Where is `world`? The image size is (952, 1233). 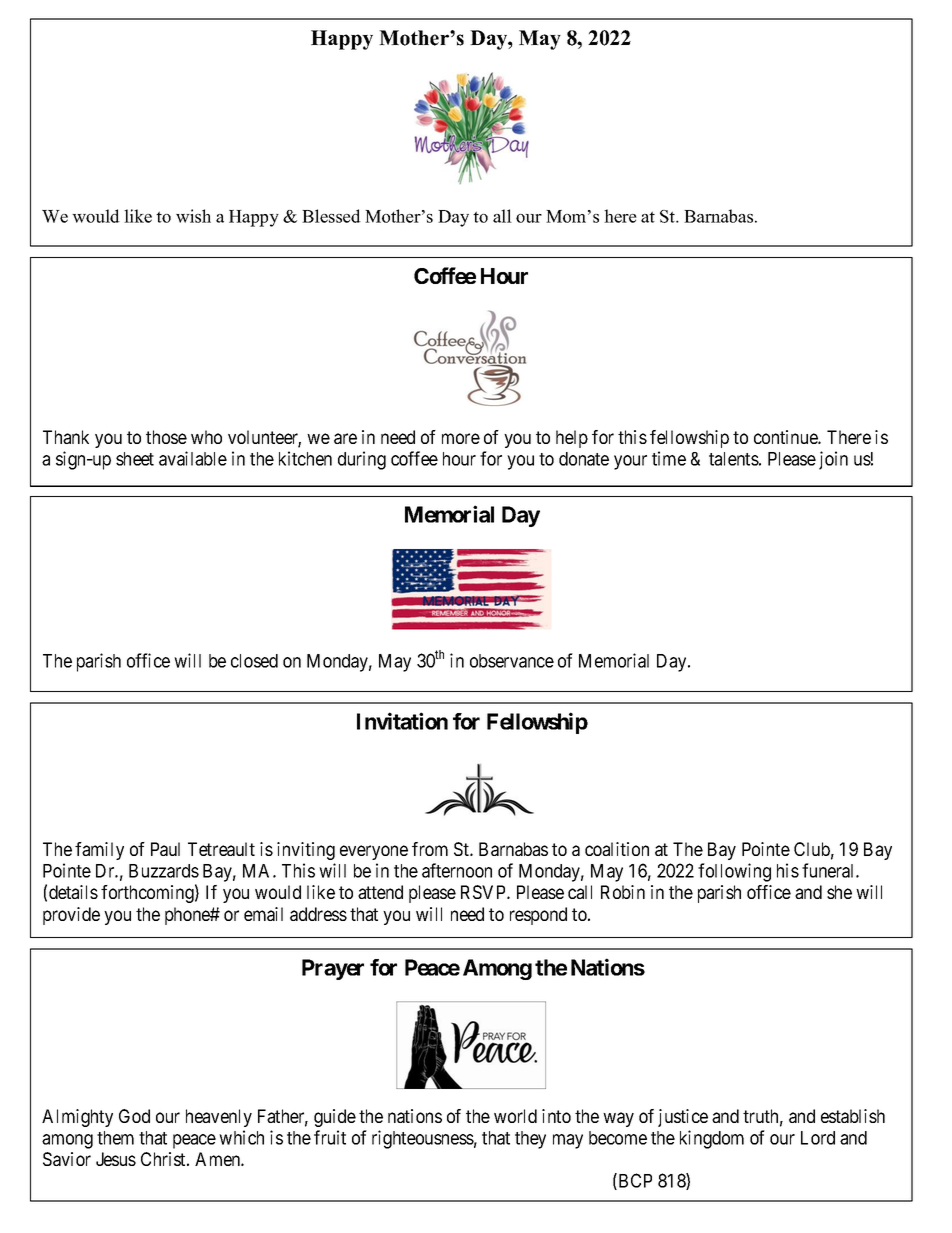 world is located at coordinates (515, 1116).
